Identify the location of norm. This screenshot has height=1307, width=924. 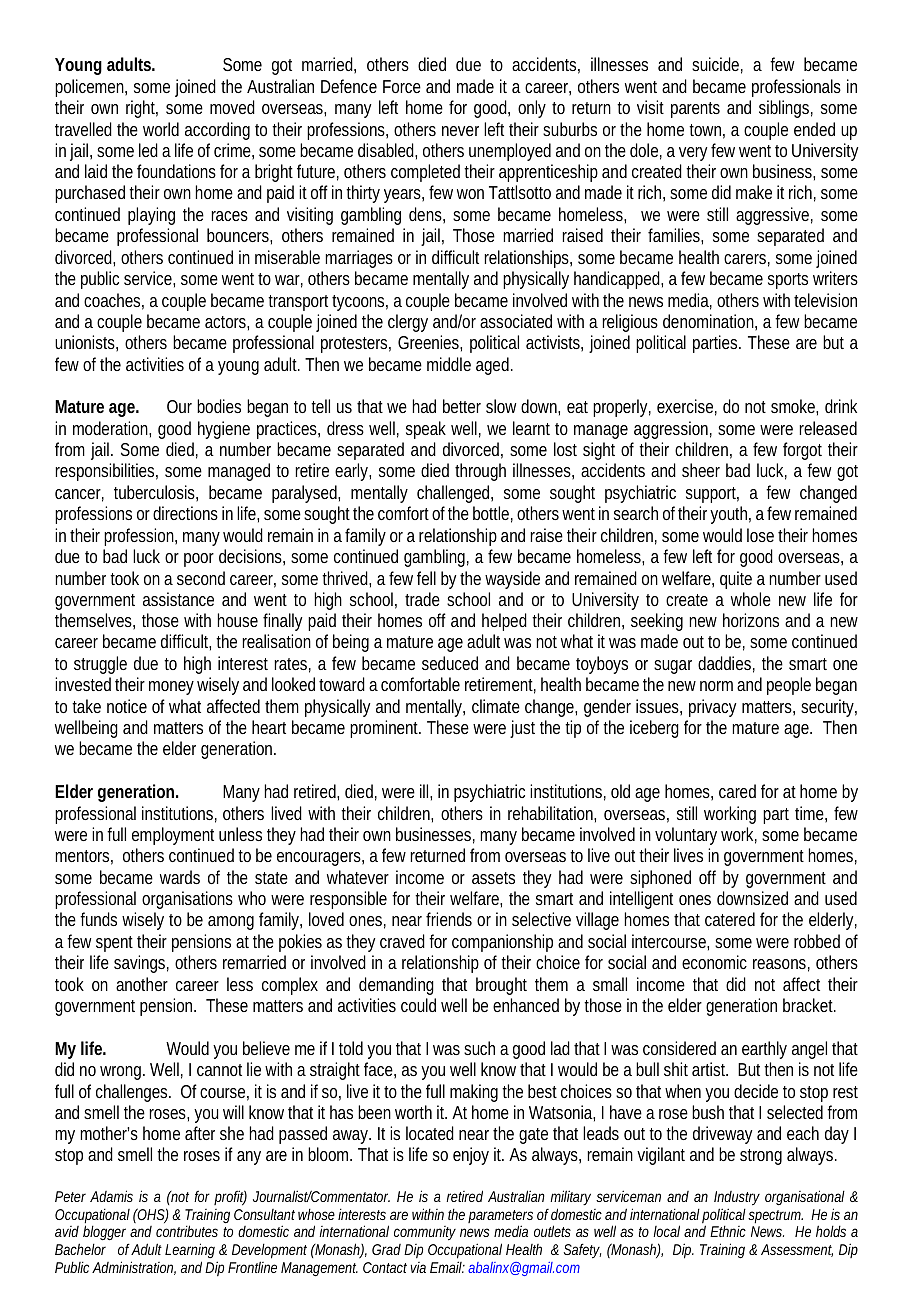
(716, 686).
